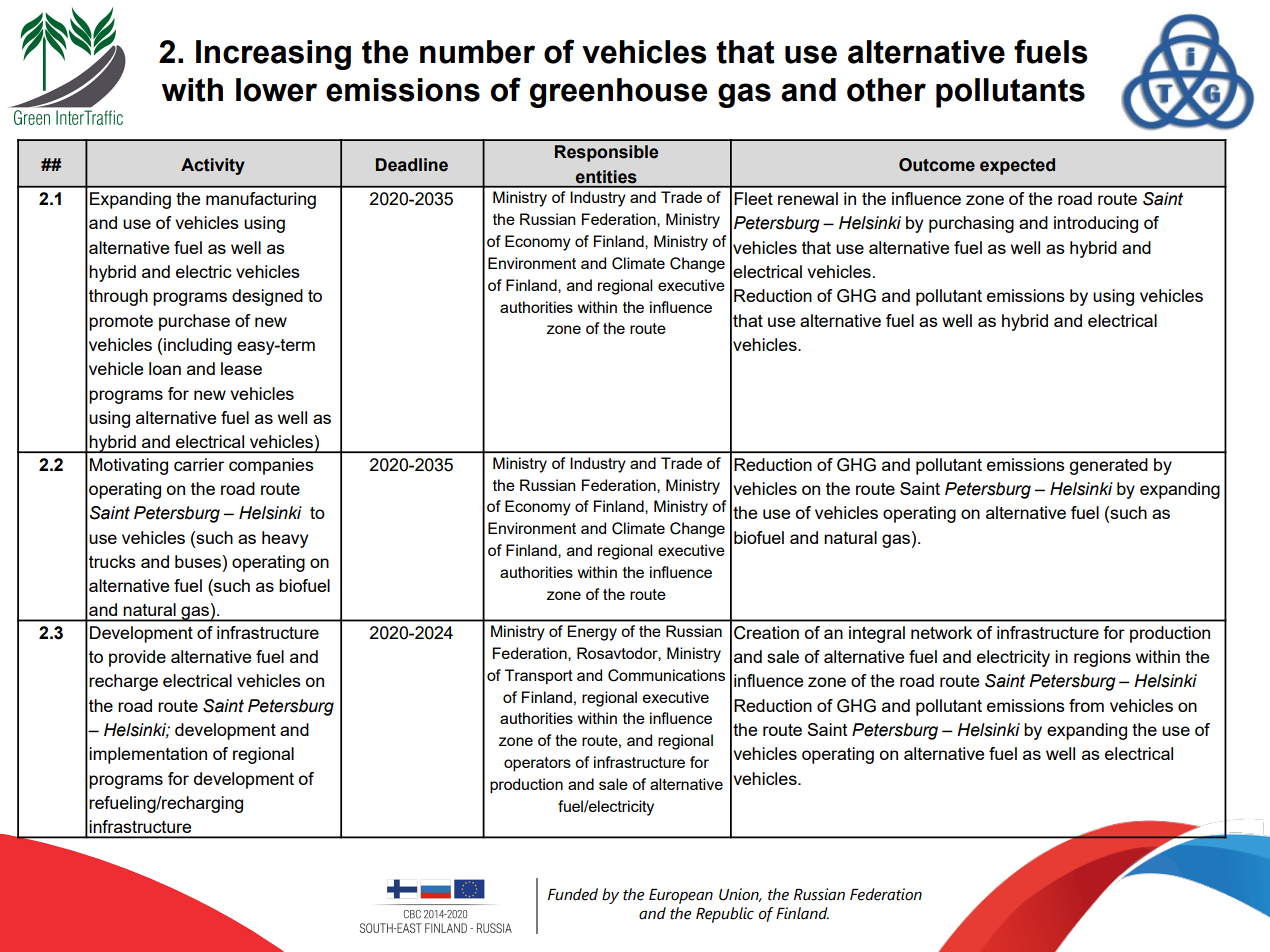 The height and width of the screenshot is (952, 1270). Describe the element at coordinates (241, 368) in the screenshot. I see `lease` at that location.
